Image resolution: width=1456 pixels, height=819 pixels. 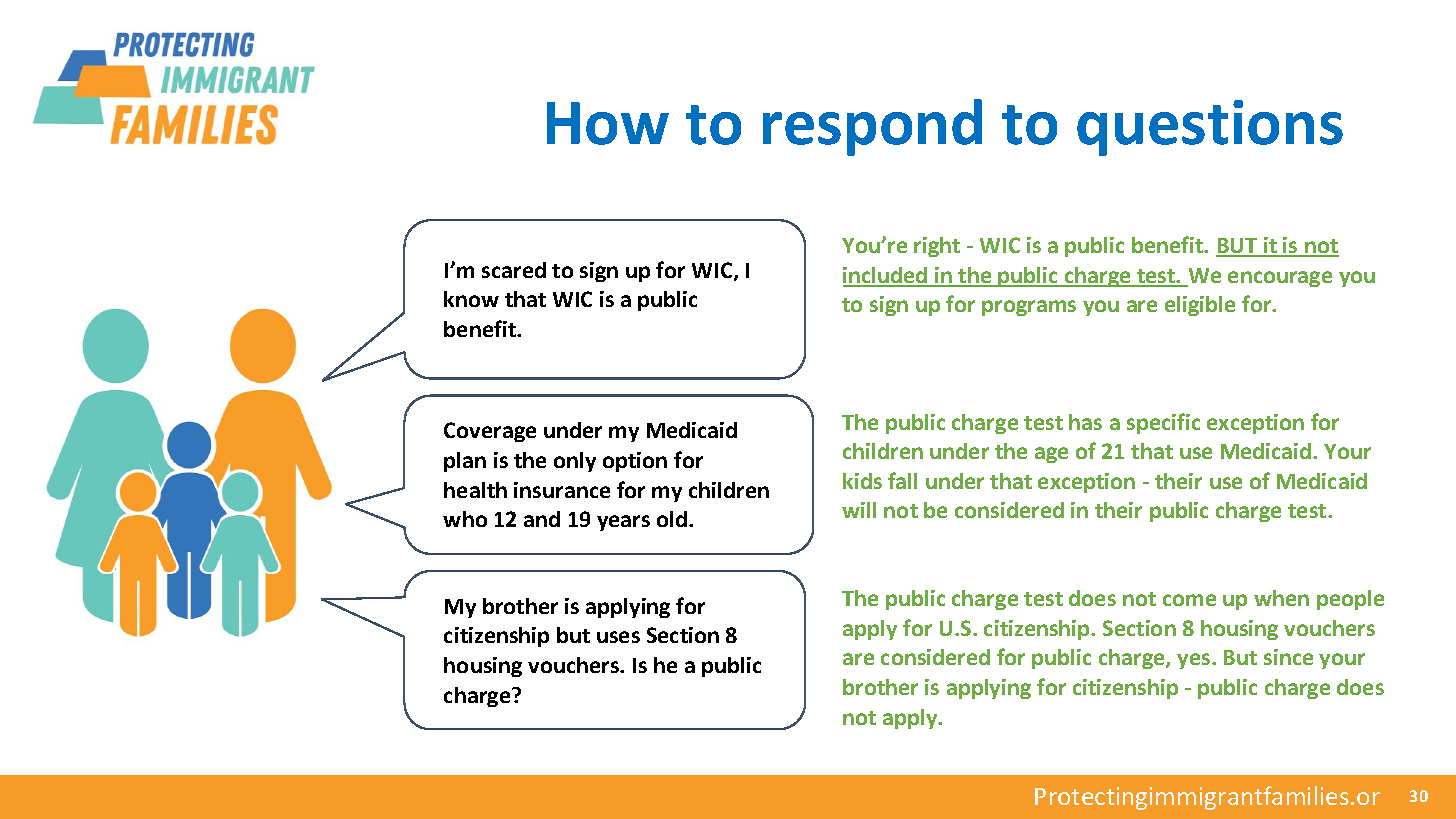 What do you see at coordinates (872, 127) in the screenshot?
I see `respond` at bounding box center [872, 127].
